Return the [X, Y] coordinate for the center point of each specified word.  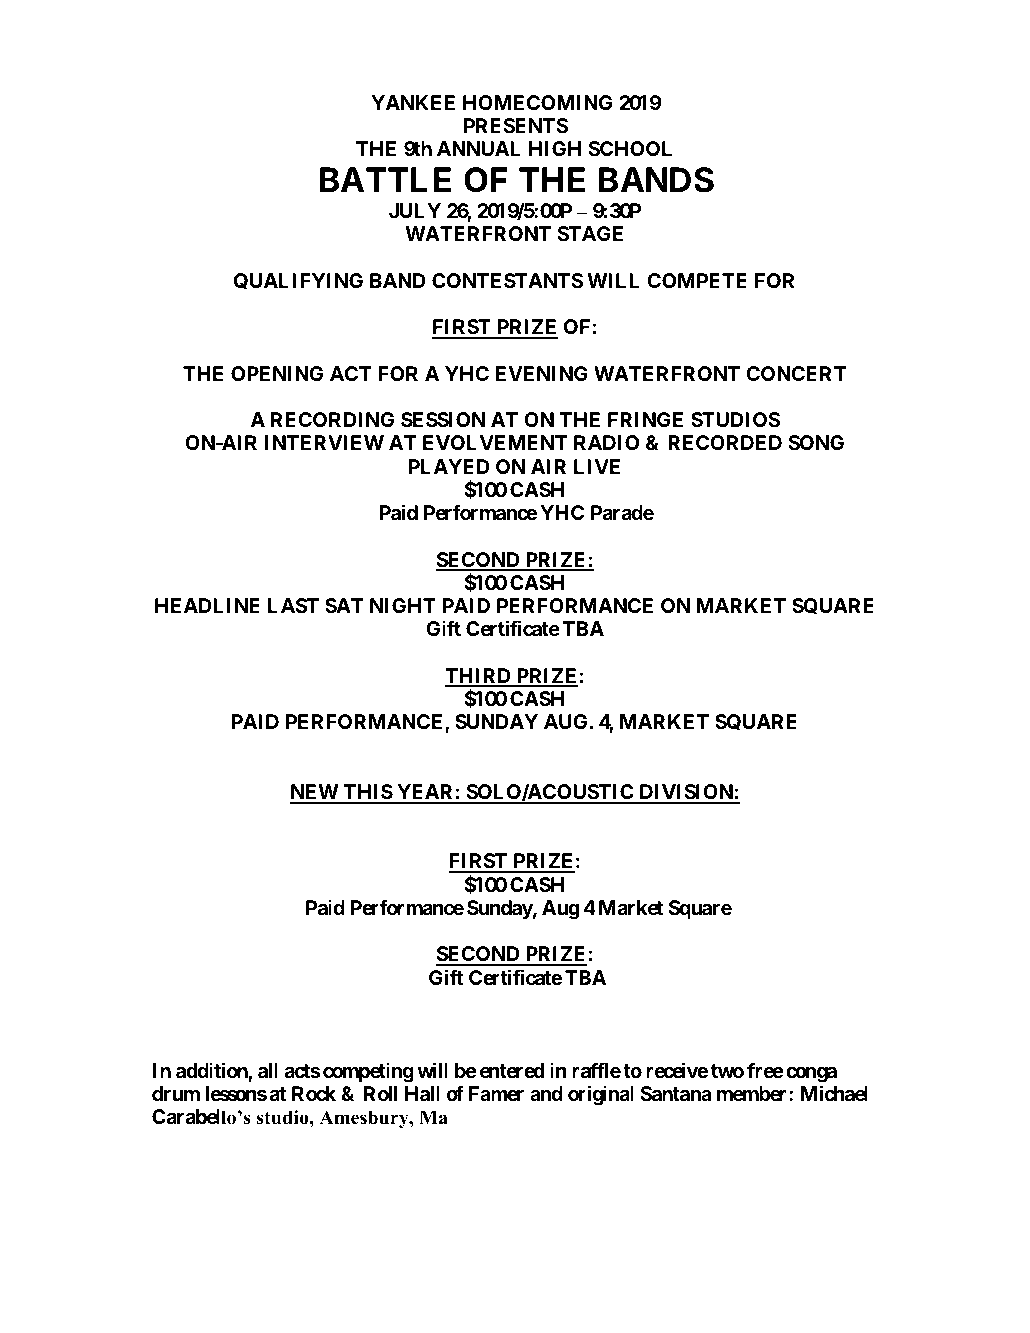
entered [512, 1070]
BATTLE [385, 179]
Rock [314, 1093]
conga [811, 1075]
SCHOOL [630, 148]
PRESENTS [516, 125]
